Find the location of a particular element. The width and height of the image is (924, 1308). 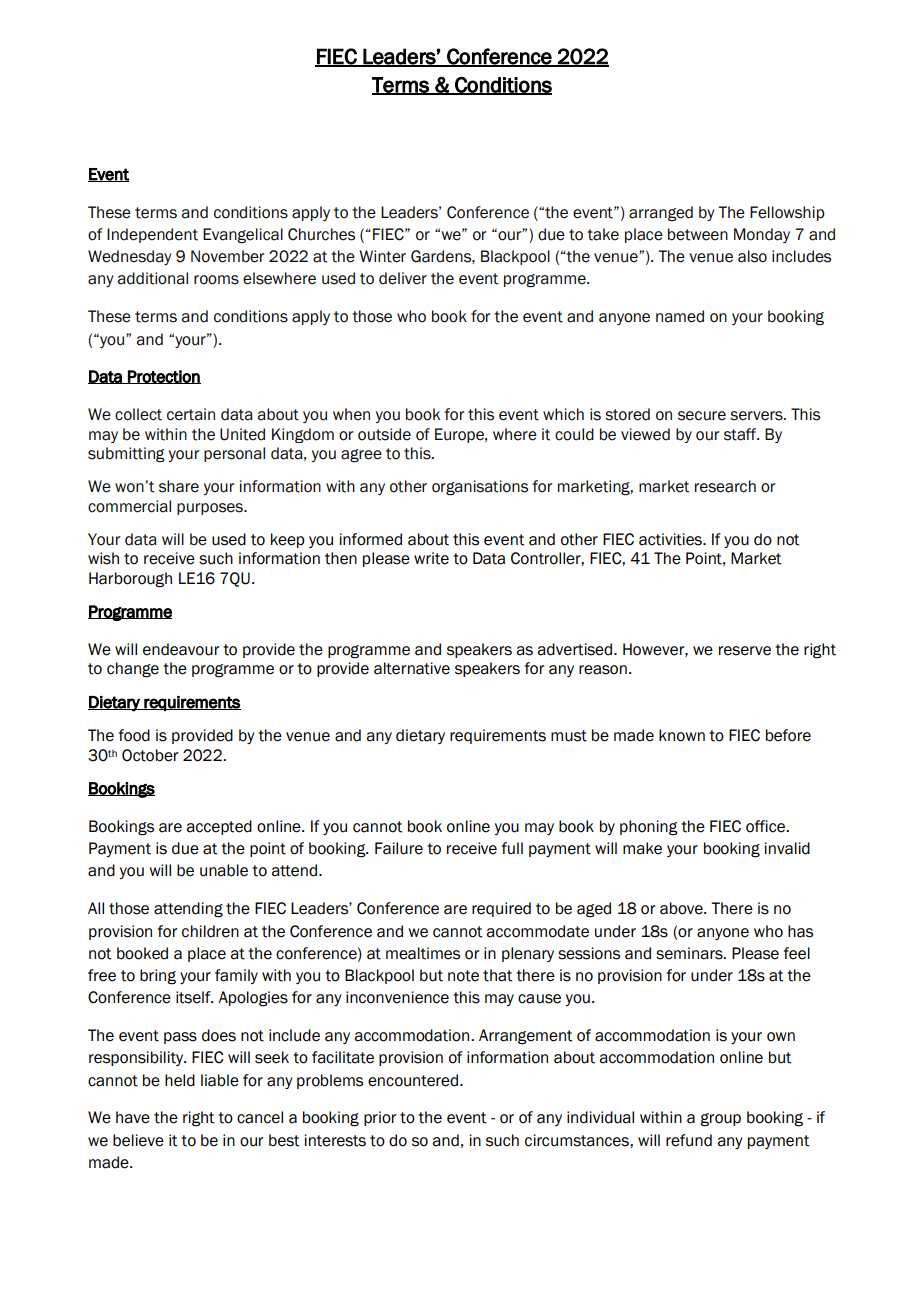

office is located at coordinates (767, 826).
